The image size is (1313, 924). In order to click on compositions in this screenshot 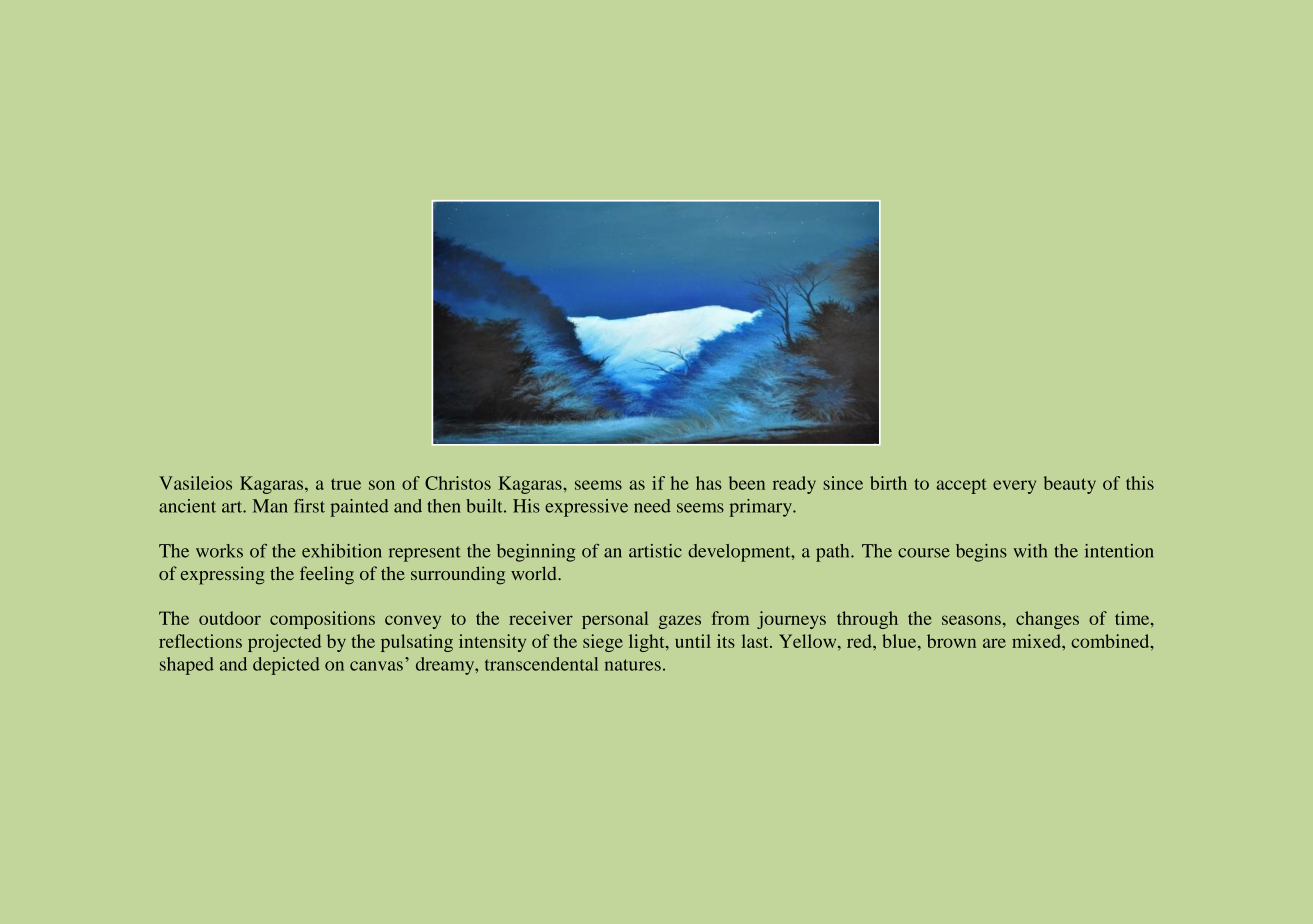, I will do `click(322, 620)`.
